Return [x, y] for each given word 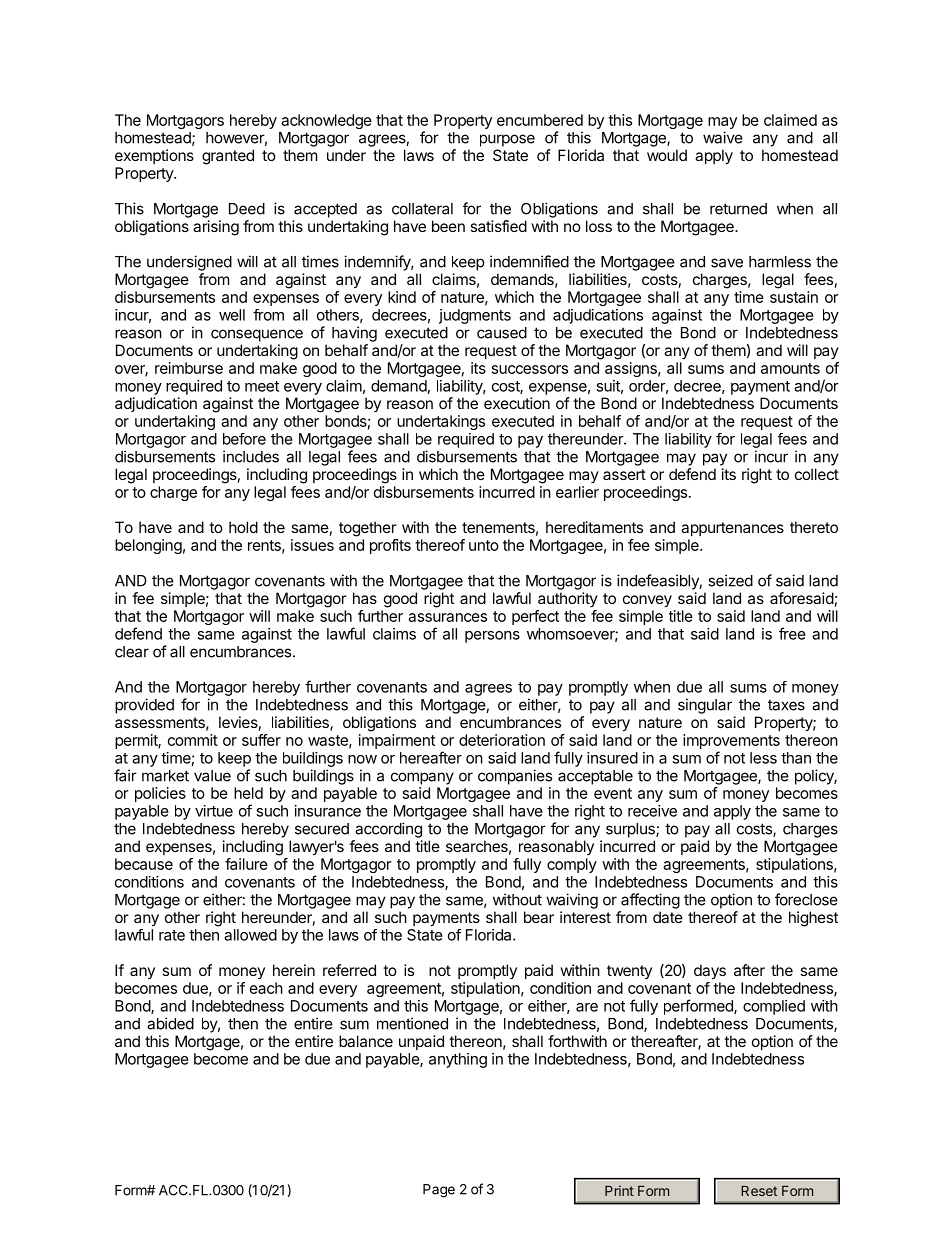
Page [439, 1191]
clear [132, 652]
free [792, 633]
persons [492, 637]
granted [228, 157]
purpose [507, 140]
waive [723, 137]
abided [170, 1023]
